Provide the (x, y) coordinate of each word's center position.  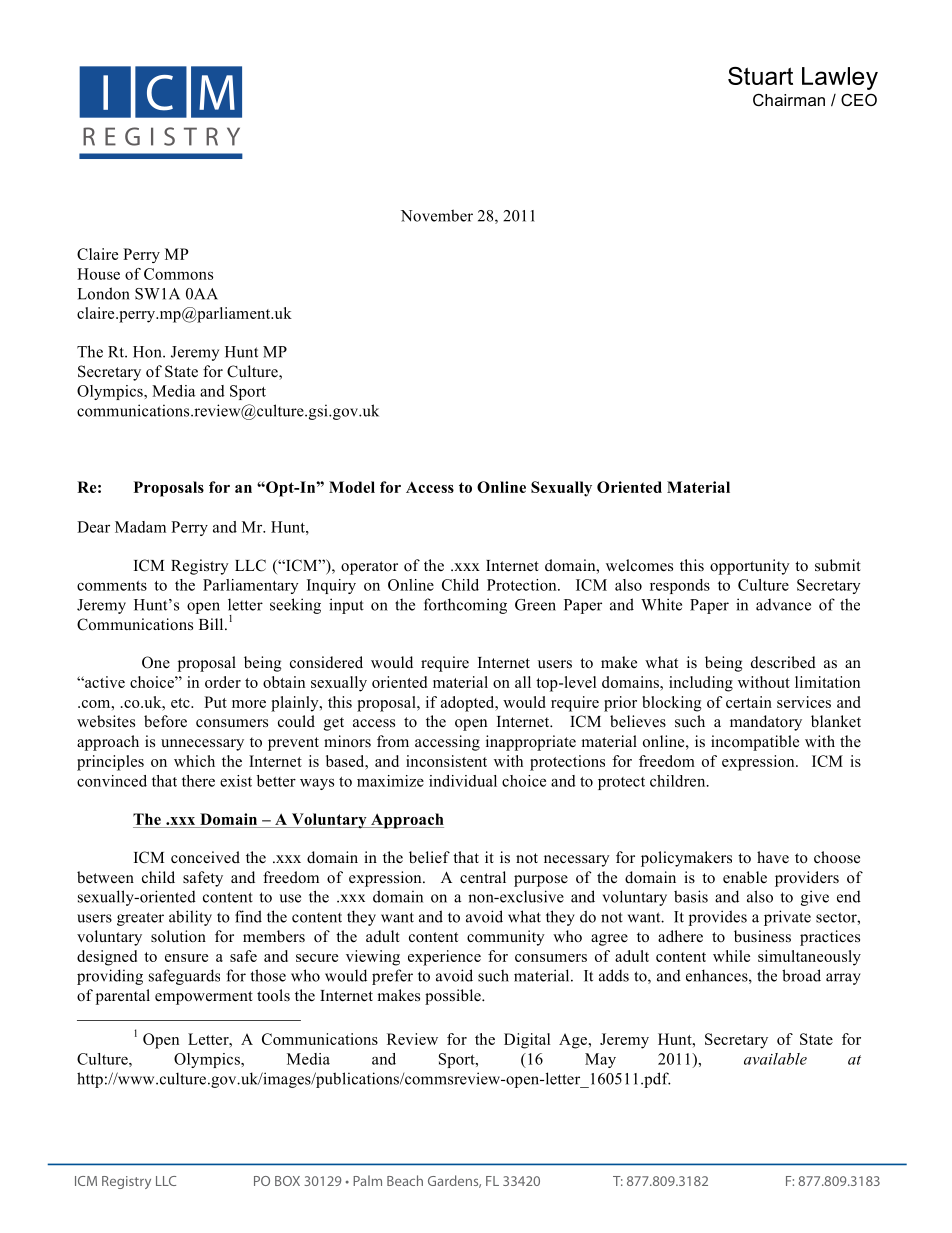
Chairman (789, 99)
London (103, 293)
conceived (205, 857)
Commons (178, 274)
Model (352, 487)
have (773, 857)
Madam (140, 527)
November (437, 215)
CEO (859, 99)
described (783, 662)
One (156, 662)
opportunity (750, 567)
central (483, 877)
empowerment (204, 998)
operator (369, 568)
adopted (469, 704)
